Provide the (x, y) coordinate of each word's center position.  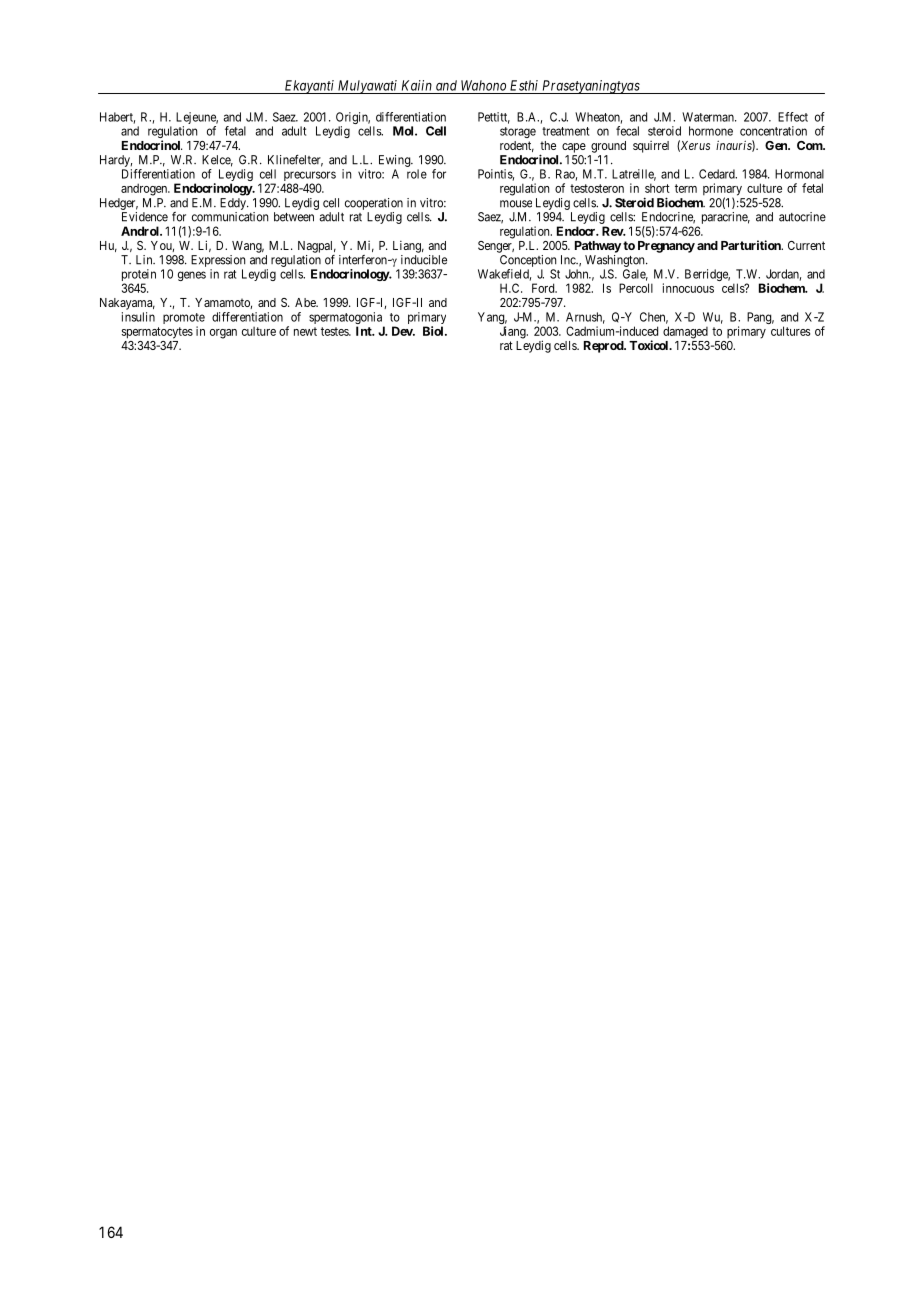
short (657, 188)
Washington (616, 261)
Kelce (217, 161)
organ (223, 334)
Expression (218, 261)
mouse (516, 204)
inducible (424, 260)
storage (518, 132)
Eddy (234, 204)
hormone (711, 131)
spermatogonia (347, 319)
